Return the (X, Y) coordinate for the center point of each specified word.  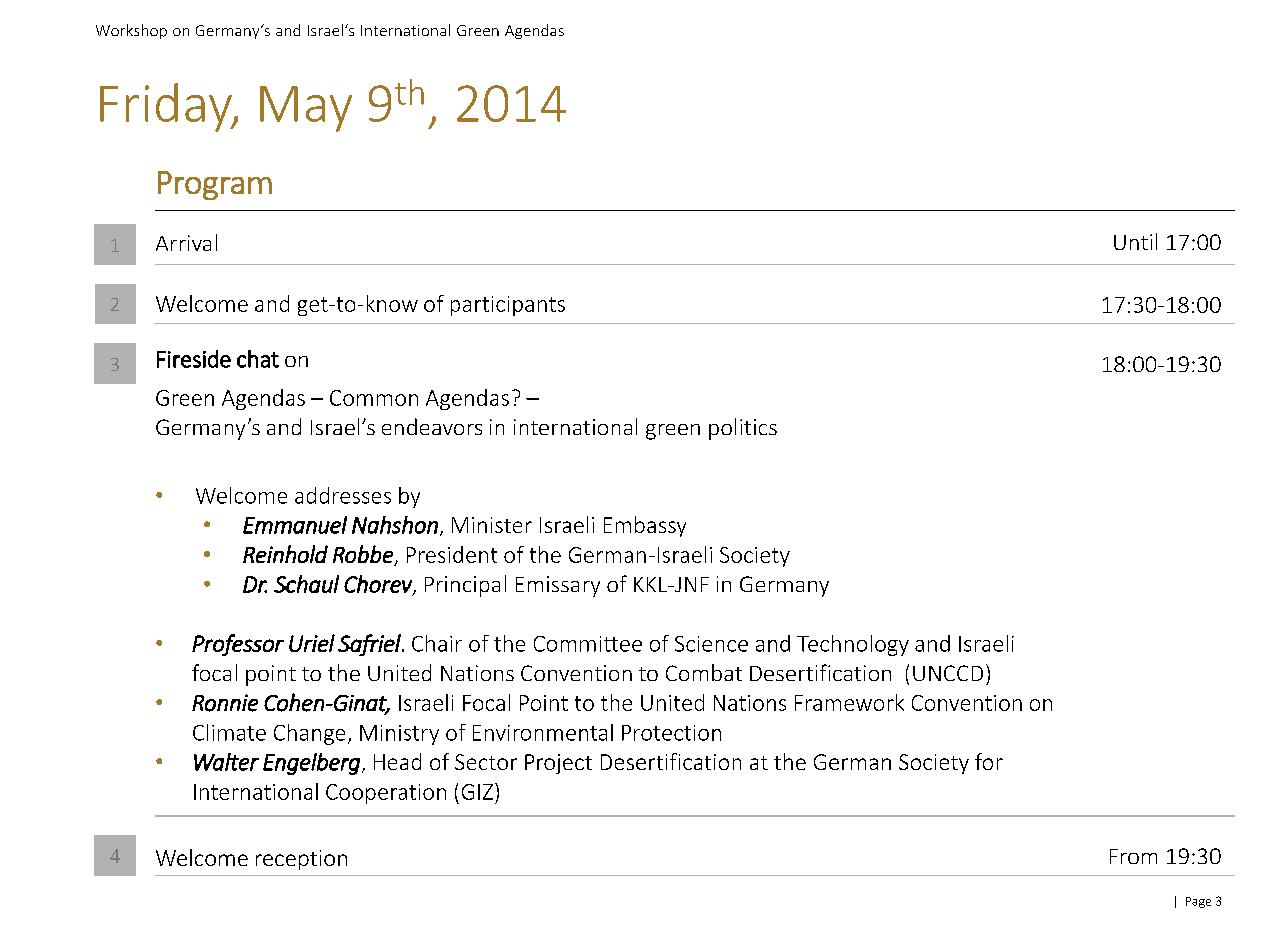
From (1133, 856)
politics (743, 429)
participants (508, 306)
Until (1135, 241)
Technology (853, 645)
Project (558, 764)
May (306, 109)
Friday (167, 107)
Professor (238, 645)
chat (258, 359)
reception (301, 860)
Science (711, 644)
